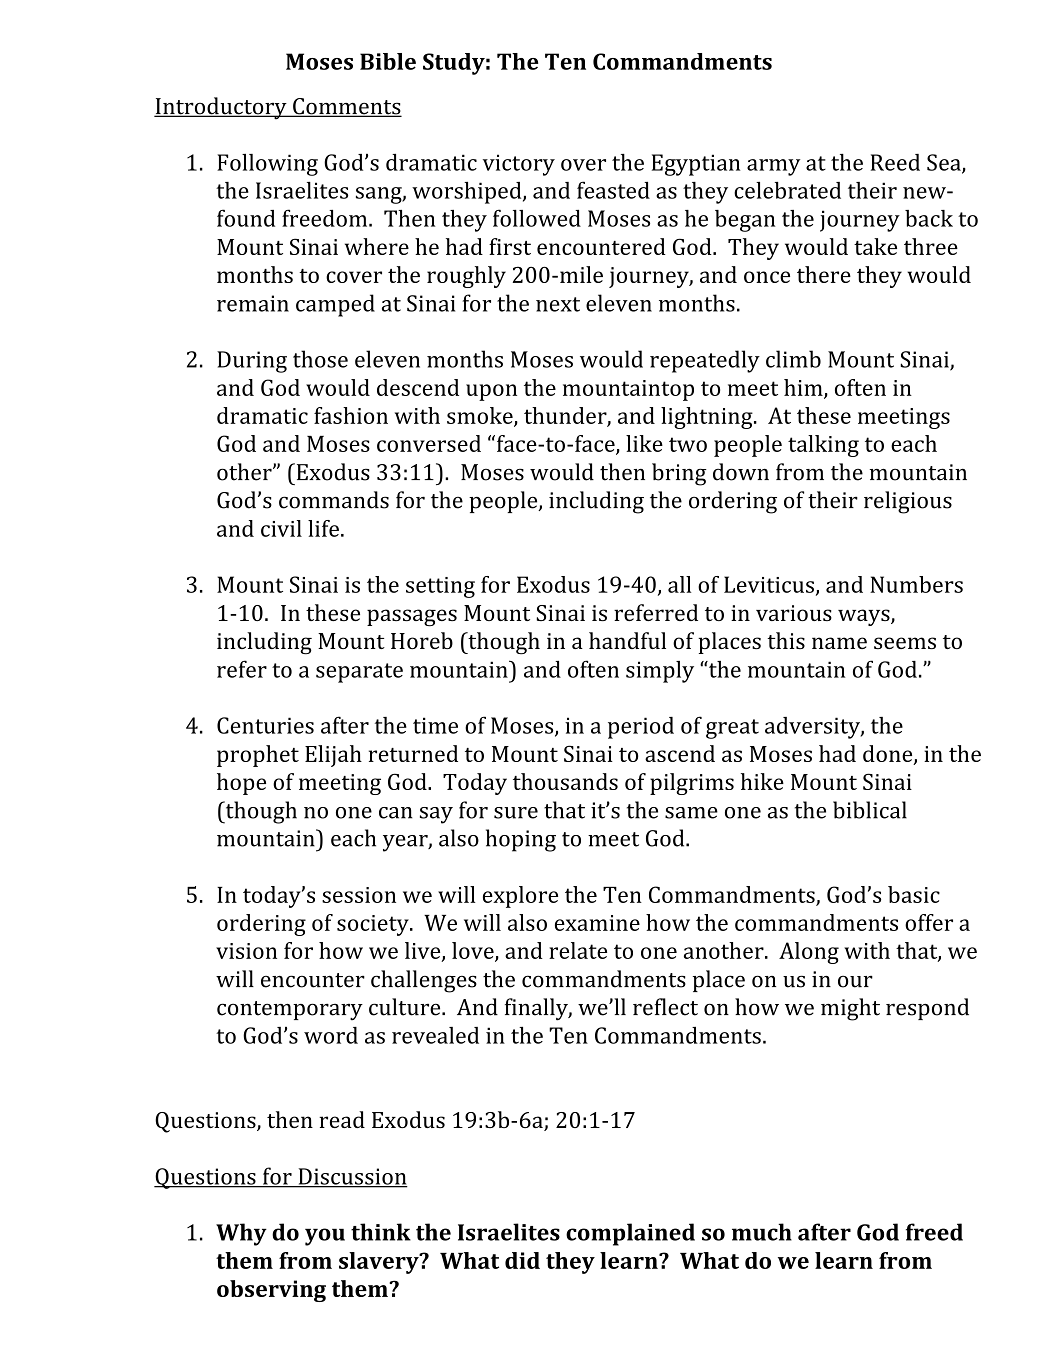 The image size is (1050, 1359). Describe the element at coordinates (630, 1234) in the image. I see `complained` at that location.
